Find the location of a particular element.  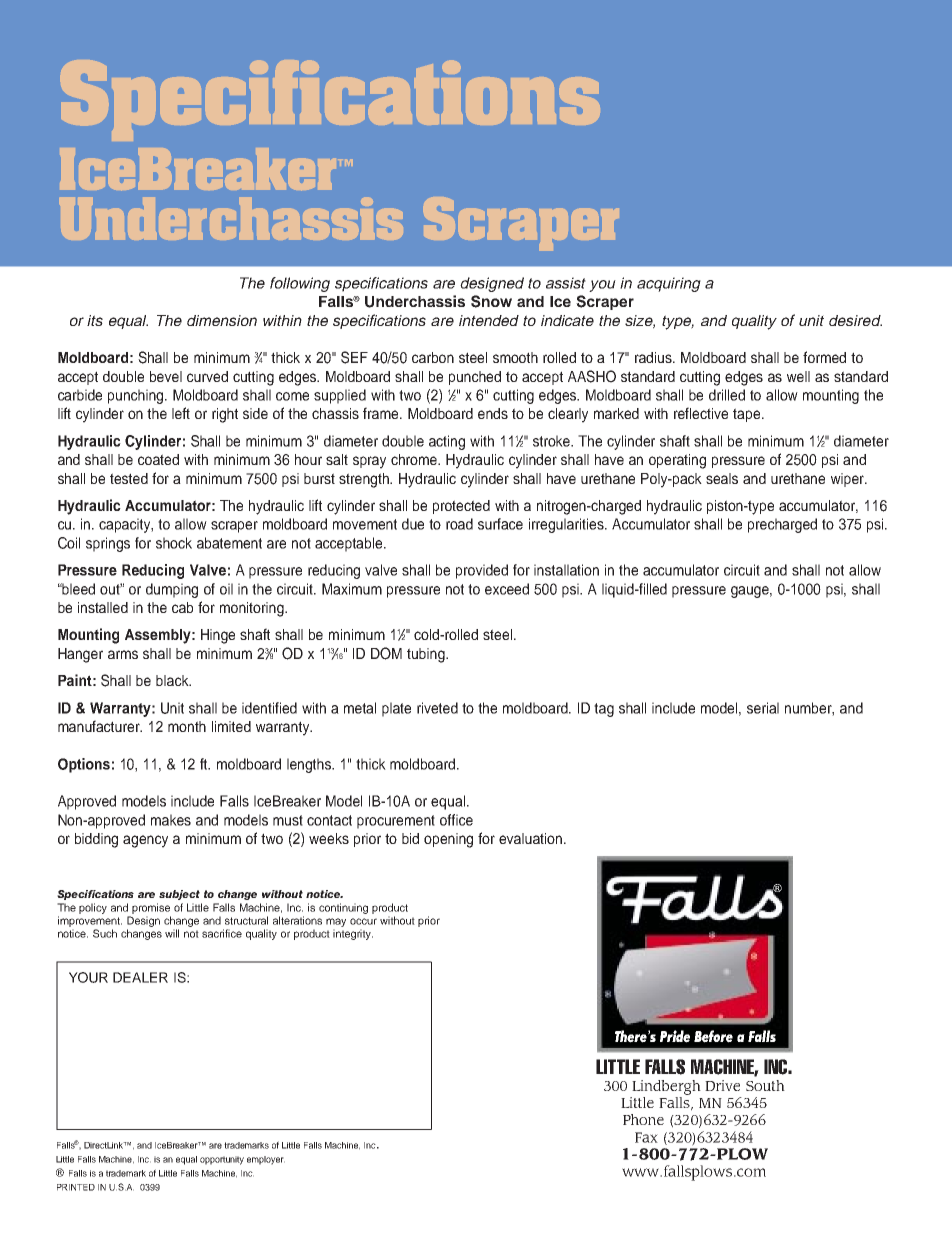

bevel is located at coordinates (166, 376).
